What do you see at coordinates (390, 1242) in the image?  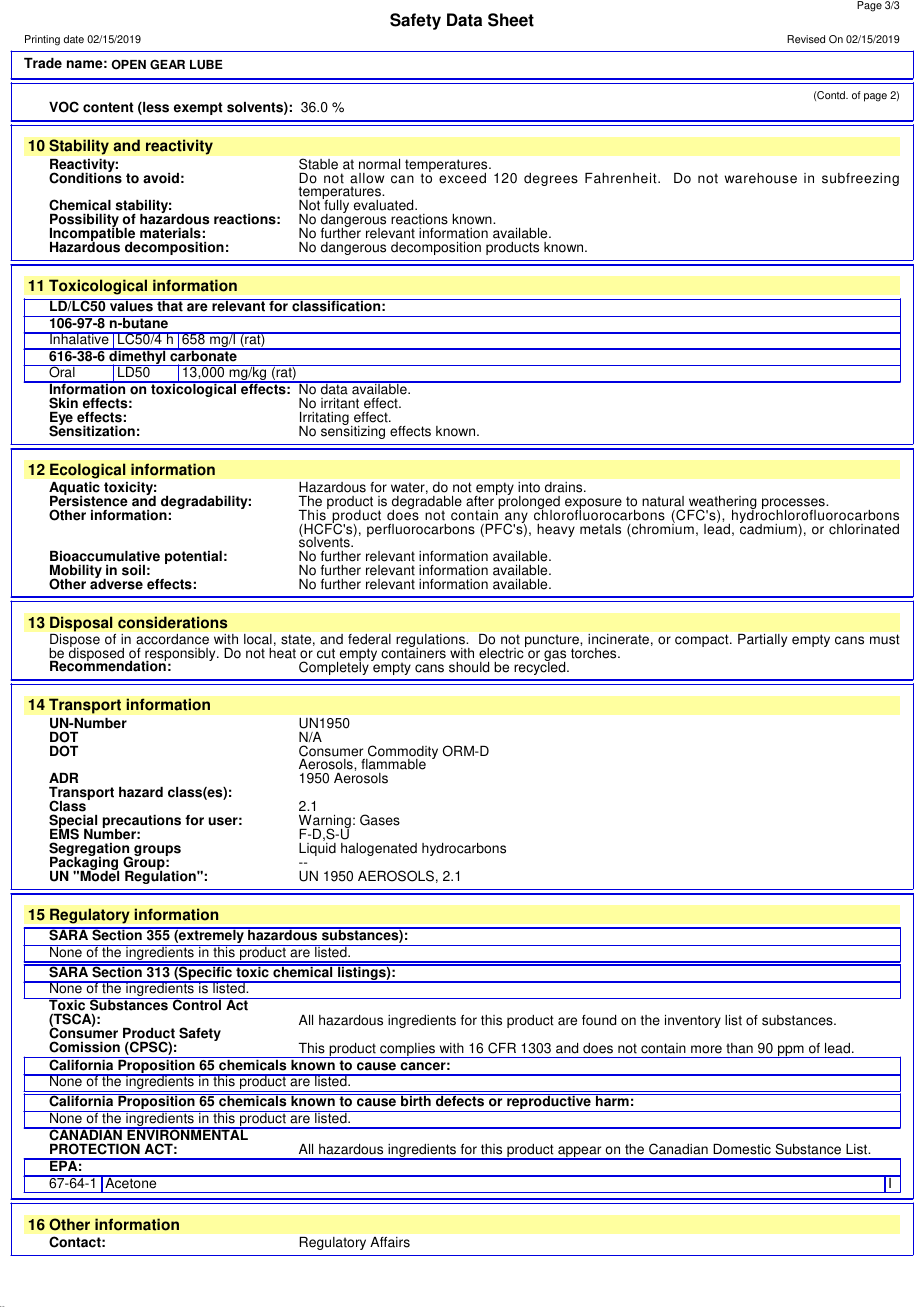 I see `Affairs` at bounding box center [390, 1242].
